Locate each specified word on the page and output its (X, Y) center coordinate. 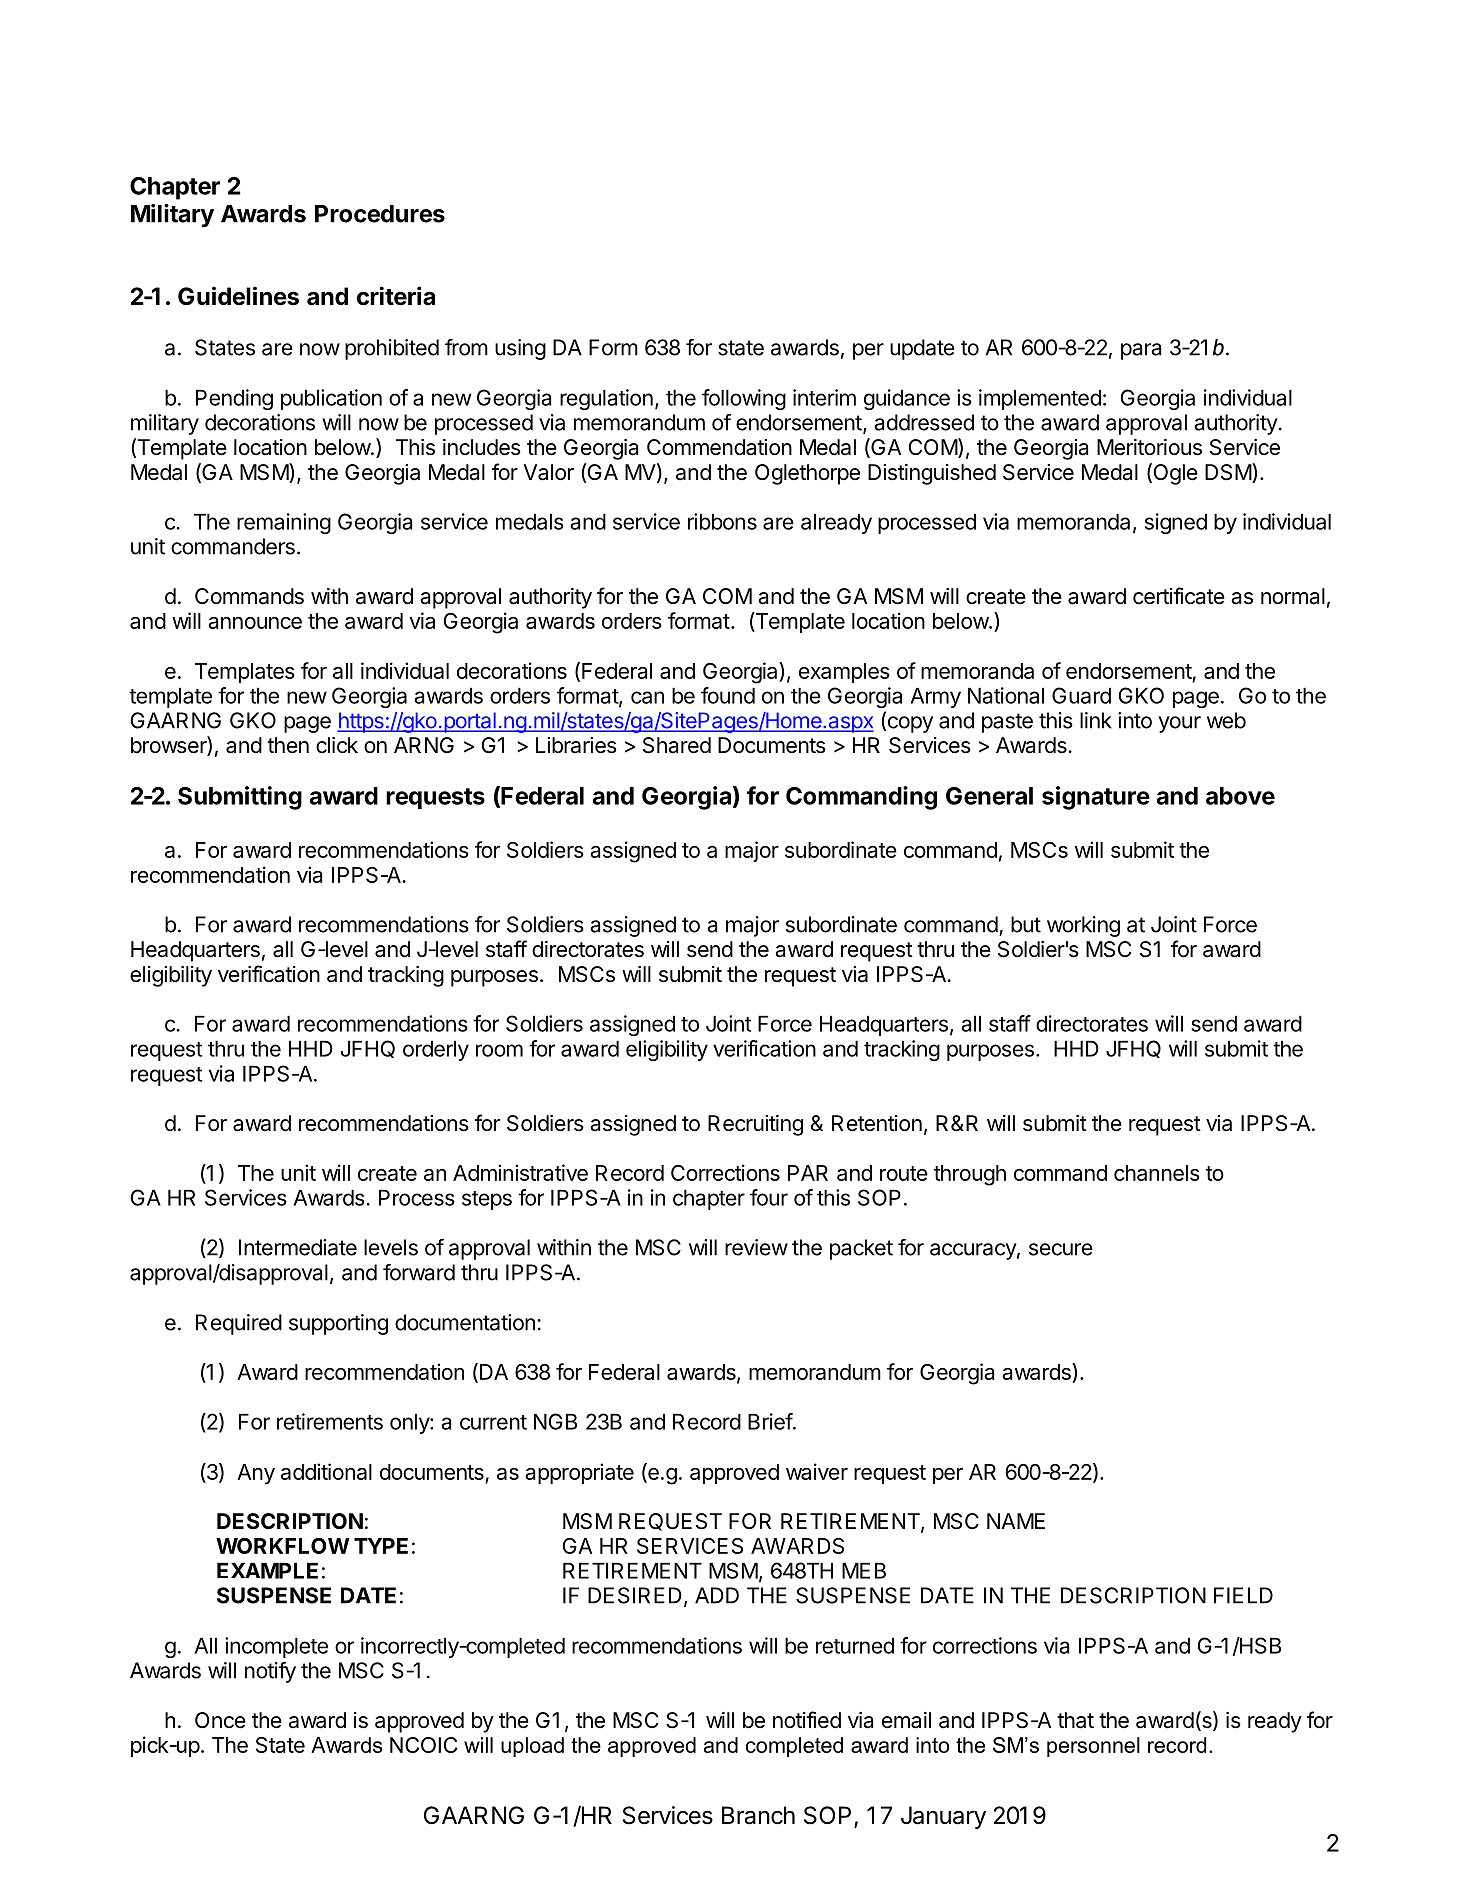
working (1083, 926)
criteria (396, 296)
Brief (770, 1421)
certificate (1179, 596)
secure (1061, 1249)
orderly (436, 1050)
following (744, 399)
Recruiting (755, 1125)
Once (220, 1720)
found (728, 695)
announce (255, 623)
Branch (758, 1815)
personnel (1093, 1747)
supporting (338, 1324)
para (1141, 351)
